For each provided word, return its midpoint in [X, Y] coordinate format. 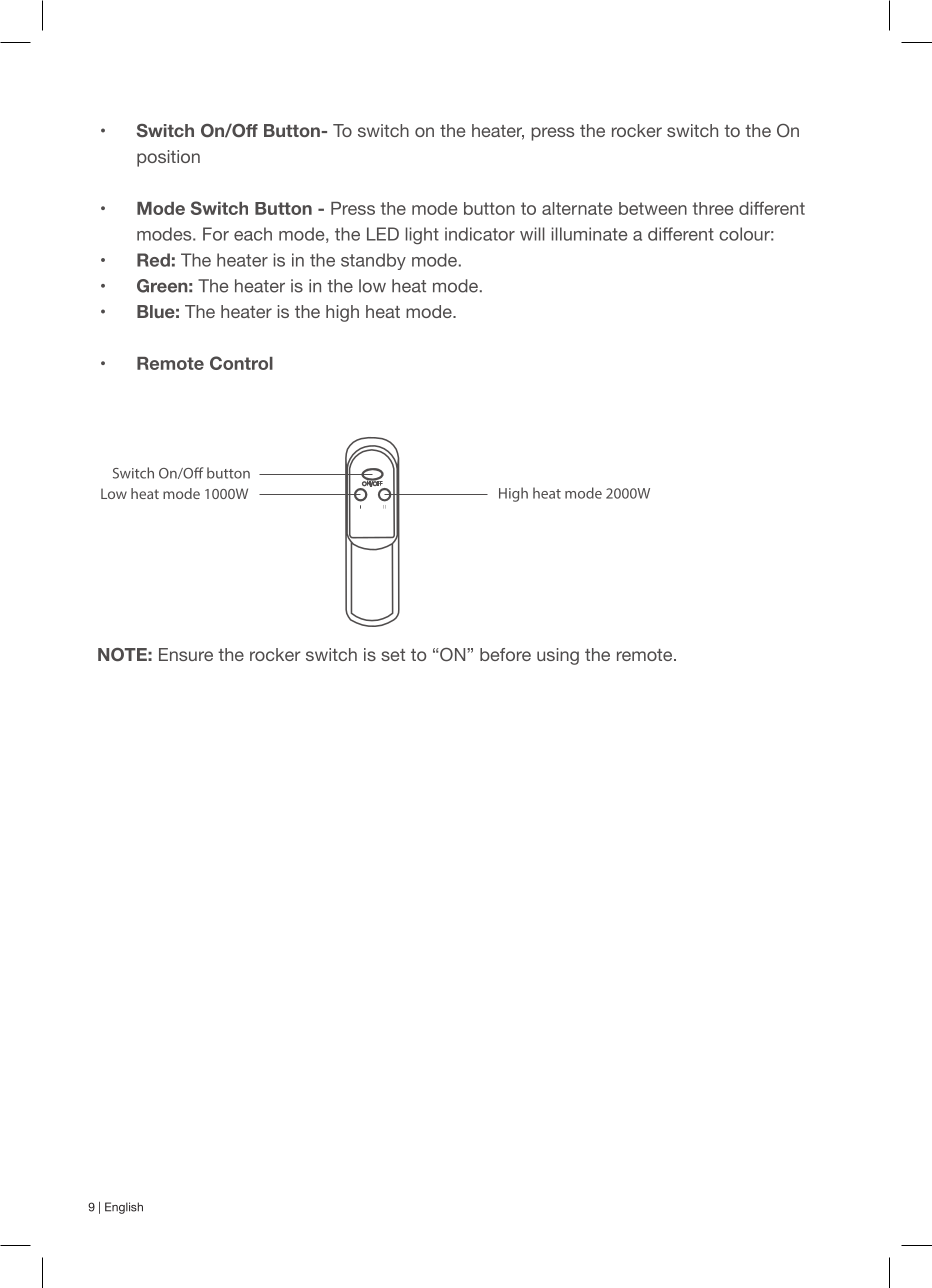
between [653, 208]
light [422, 236]
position [168, 158]
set [393, 655]
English [124, 1208]
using [558, 656]
